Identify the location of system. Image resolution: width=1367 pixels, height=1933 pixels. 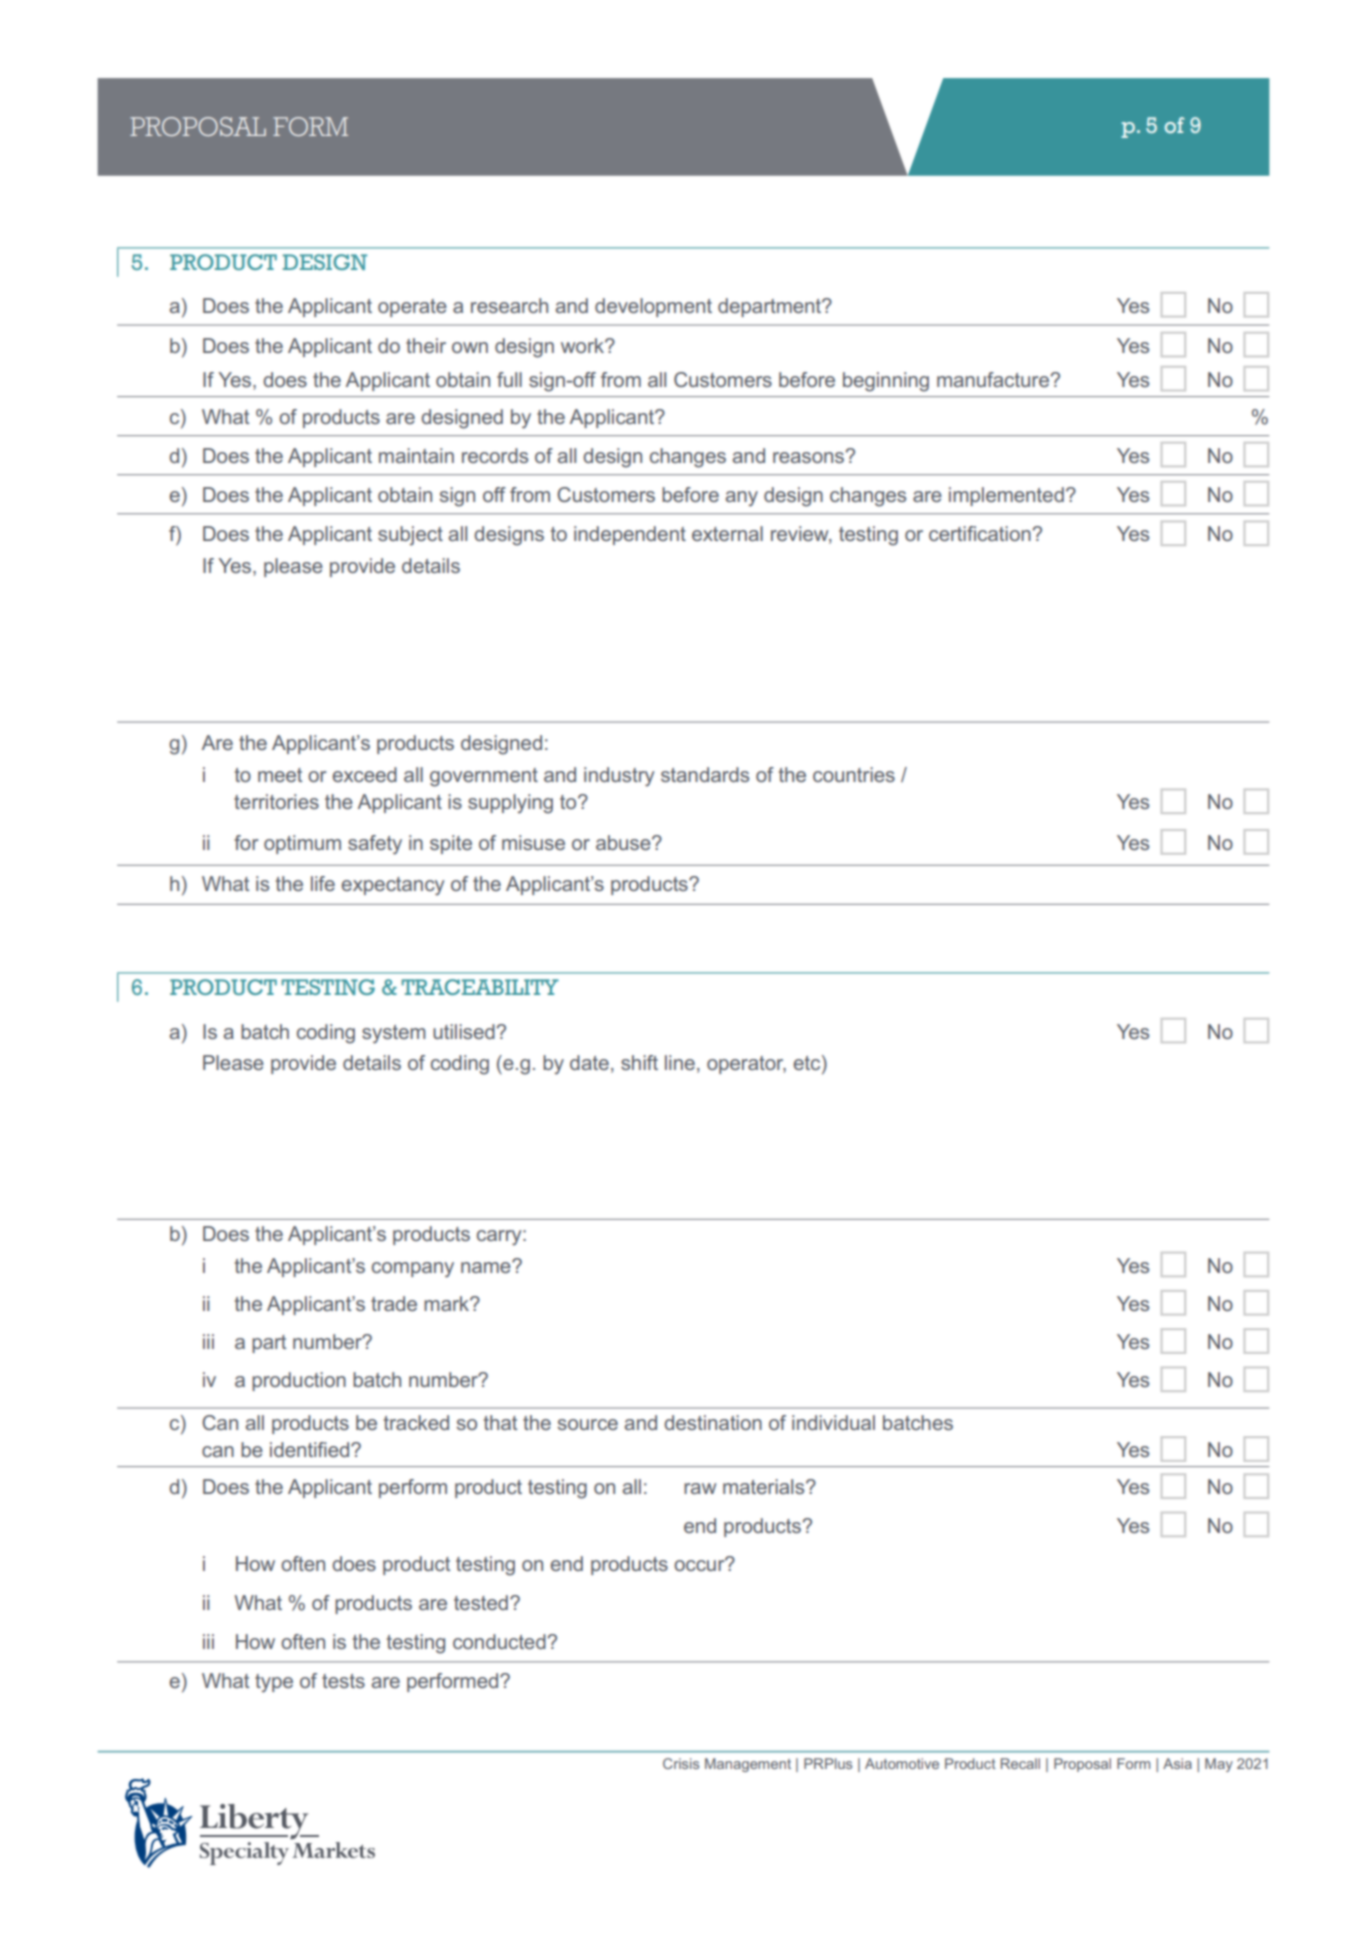
(394, 1034).
